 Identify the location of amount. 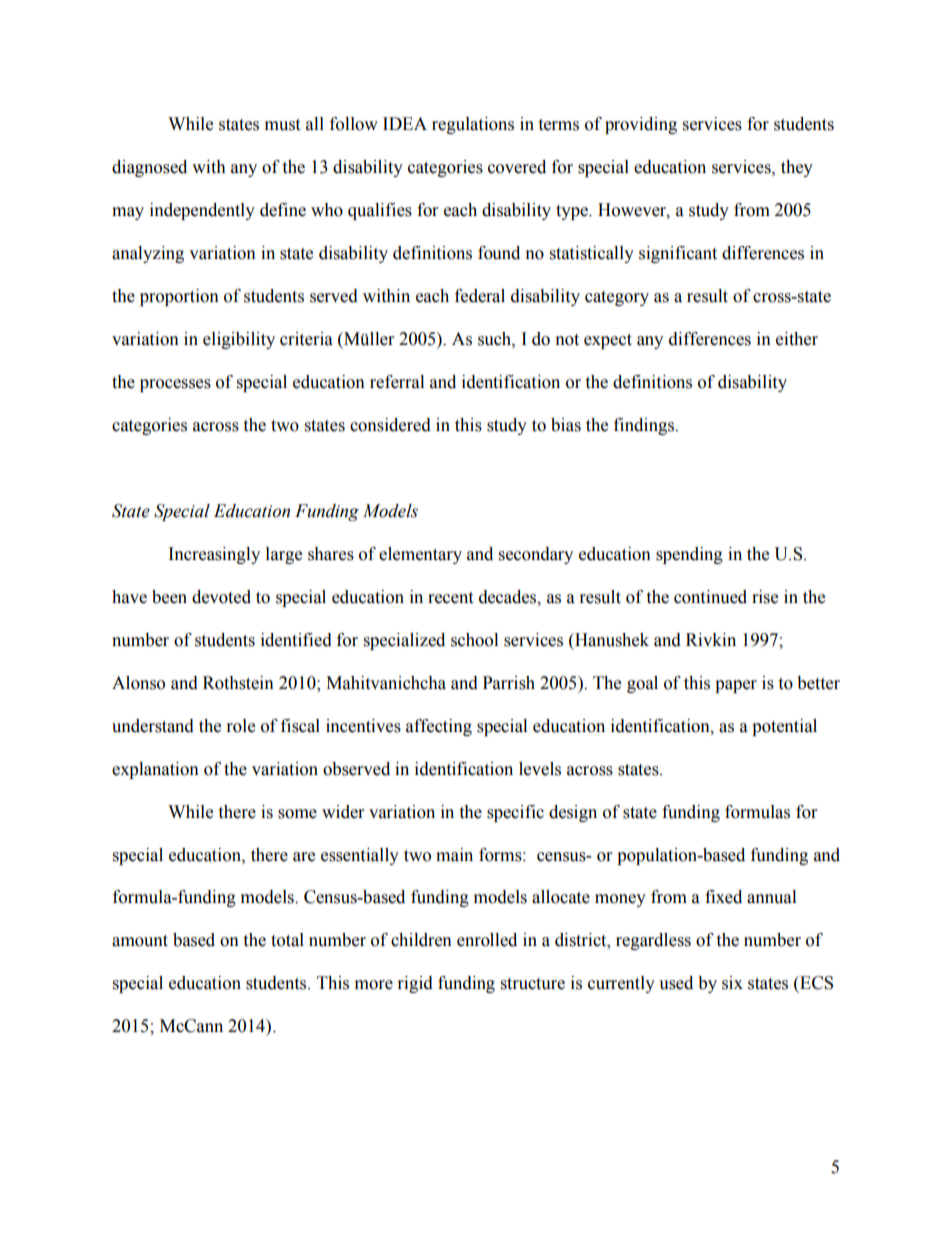
(140, 941).
